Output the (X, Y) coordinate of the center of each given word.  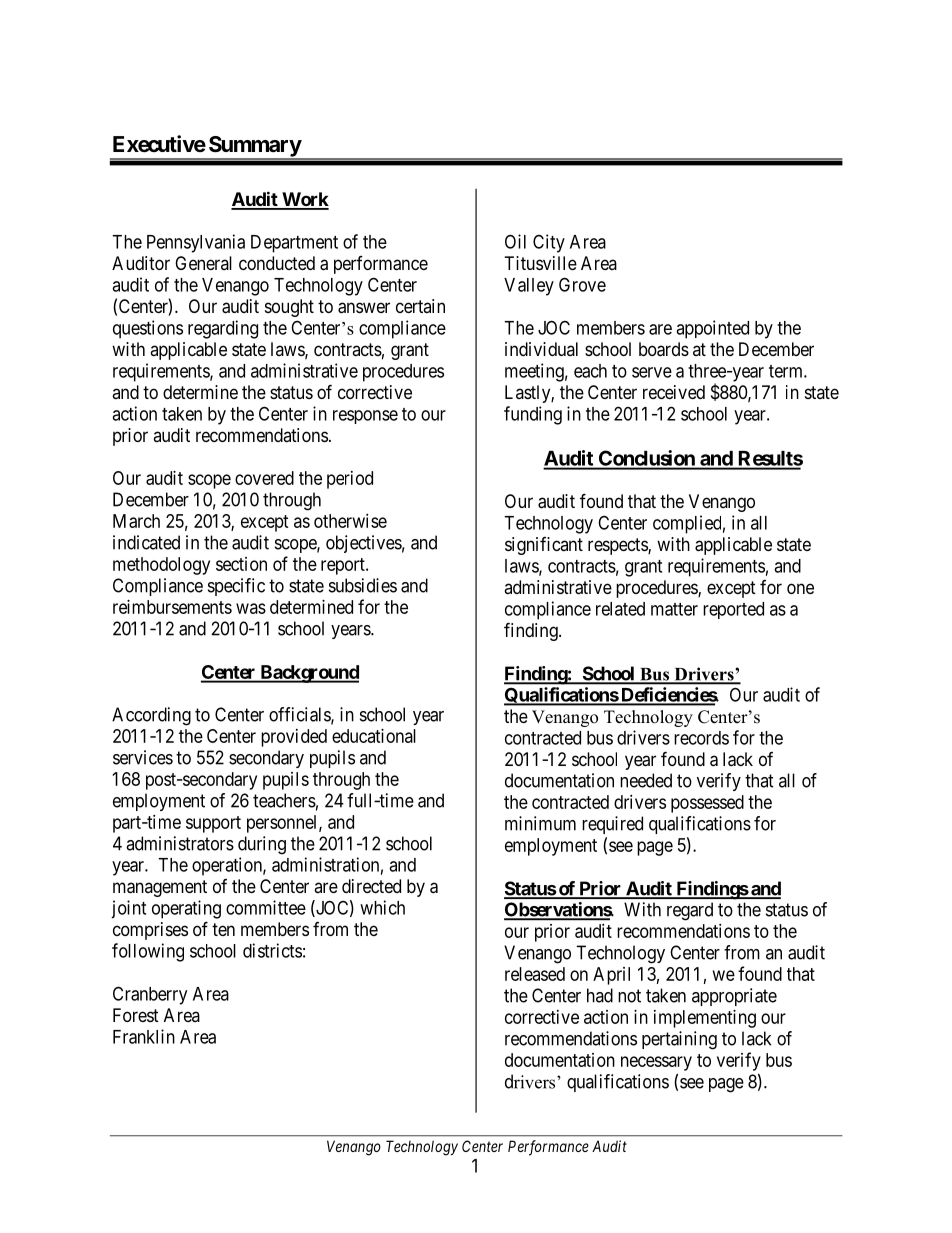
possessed (707, 804)
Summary (254, 147)
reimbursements (172, 607)
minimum (540, 823)
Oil (515, 241)
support (213, 824)
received (674, 392)
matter (674, 609)
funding (533, 415)
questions (148, 329)
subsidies (363, 585)
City (549, 243)
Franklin (144, 1036)
